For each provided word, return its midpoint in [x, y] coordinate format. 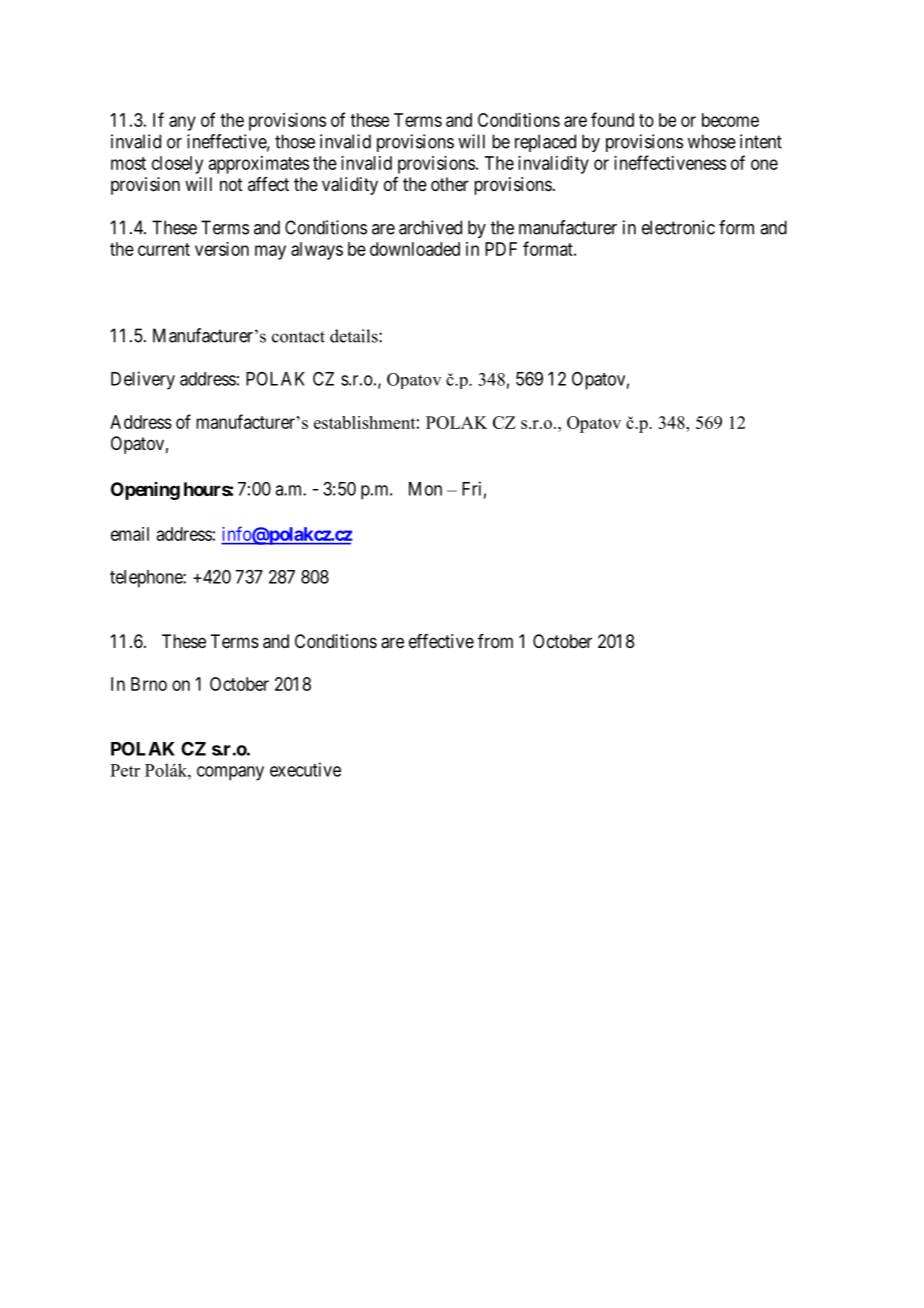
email [130, 534]
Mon [425, 489]
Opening [145, 491]
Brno [149, 684]
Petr [125, 770]
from [495, 641]
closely [177, 165]
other [450, 184]
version [222, 249]
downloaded [415, 249]
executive [305, 769]
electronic [678, 227]
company [230, 773]
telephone [147, 579]
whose [712, 141]
